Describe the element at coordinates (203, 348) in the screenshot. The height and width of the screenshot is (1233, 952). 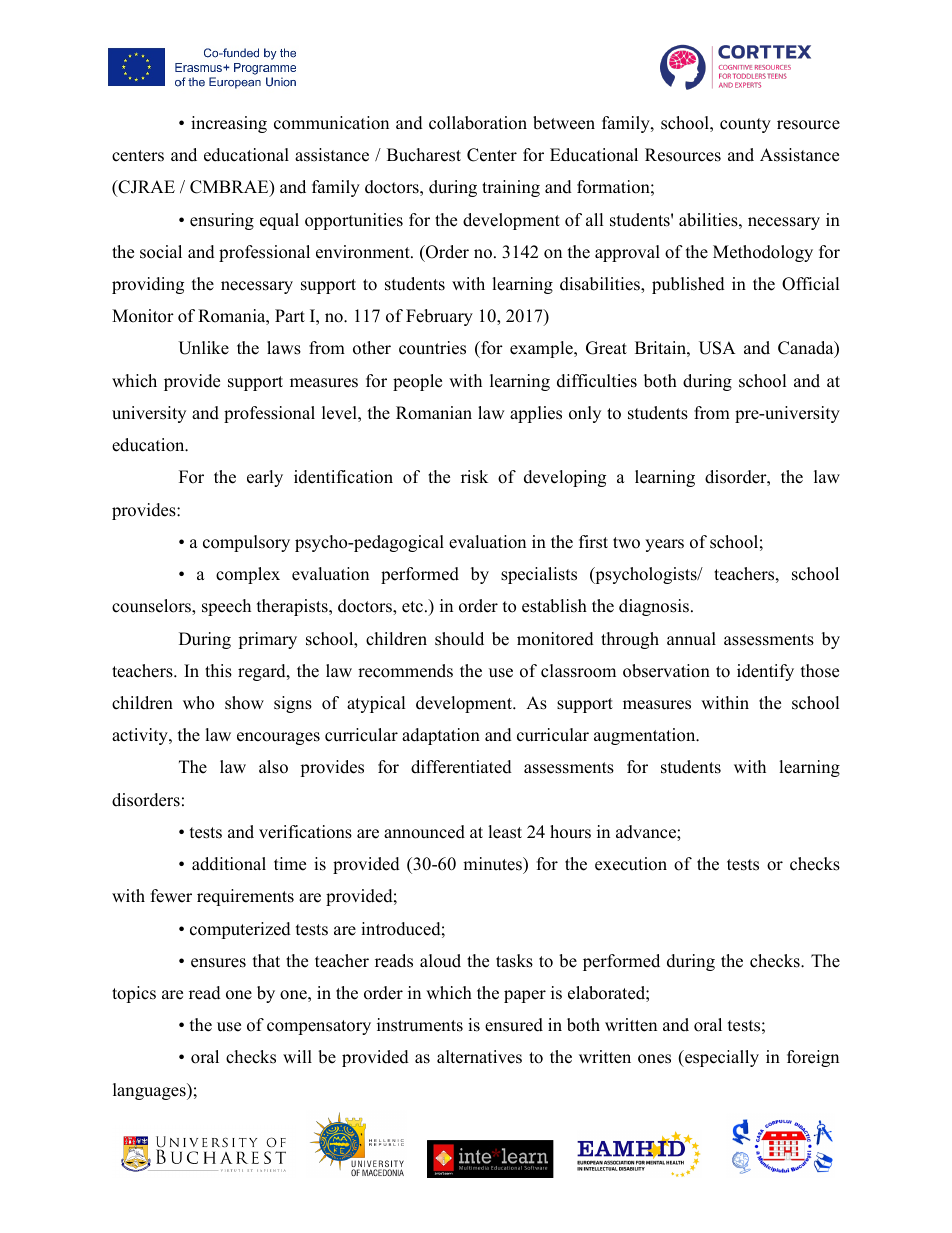
I see `Unlike` at that location.
